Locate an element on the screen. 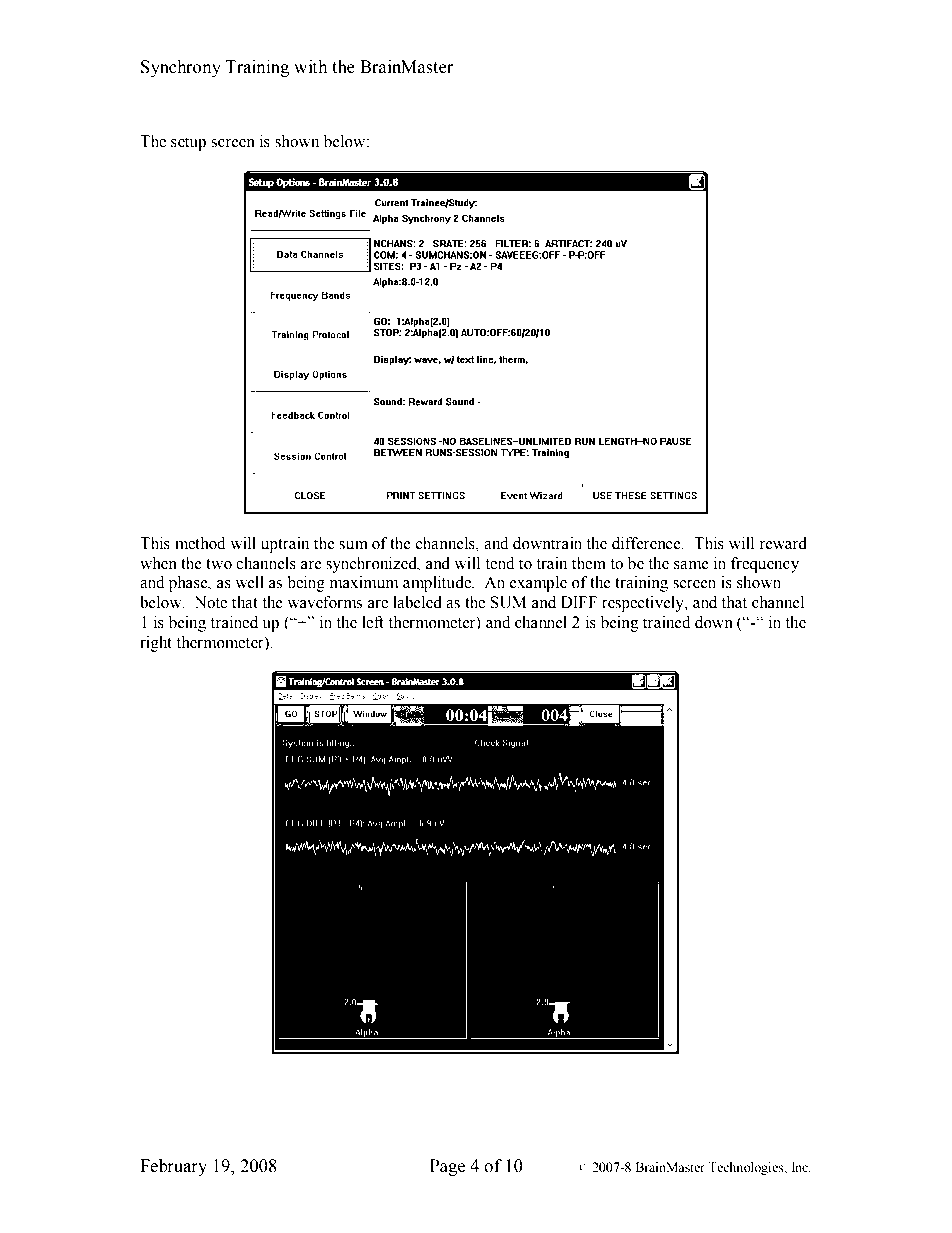 The width and height of the screenshot is (952, 1233). with is located at coordinates (311, 67).
